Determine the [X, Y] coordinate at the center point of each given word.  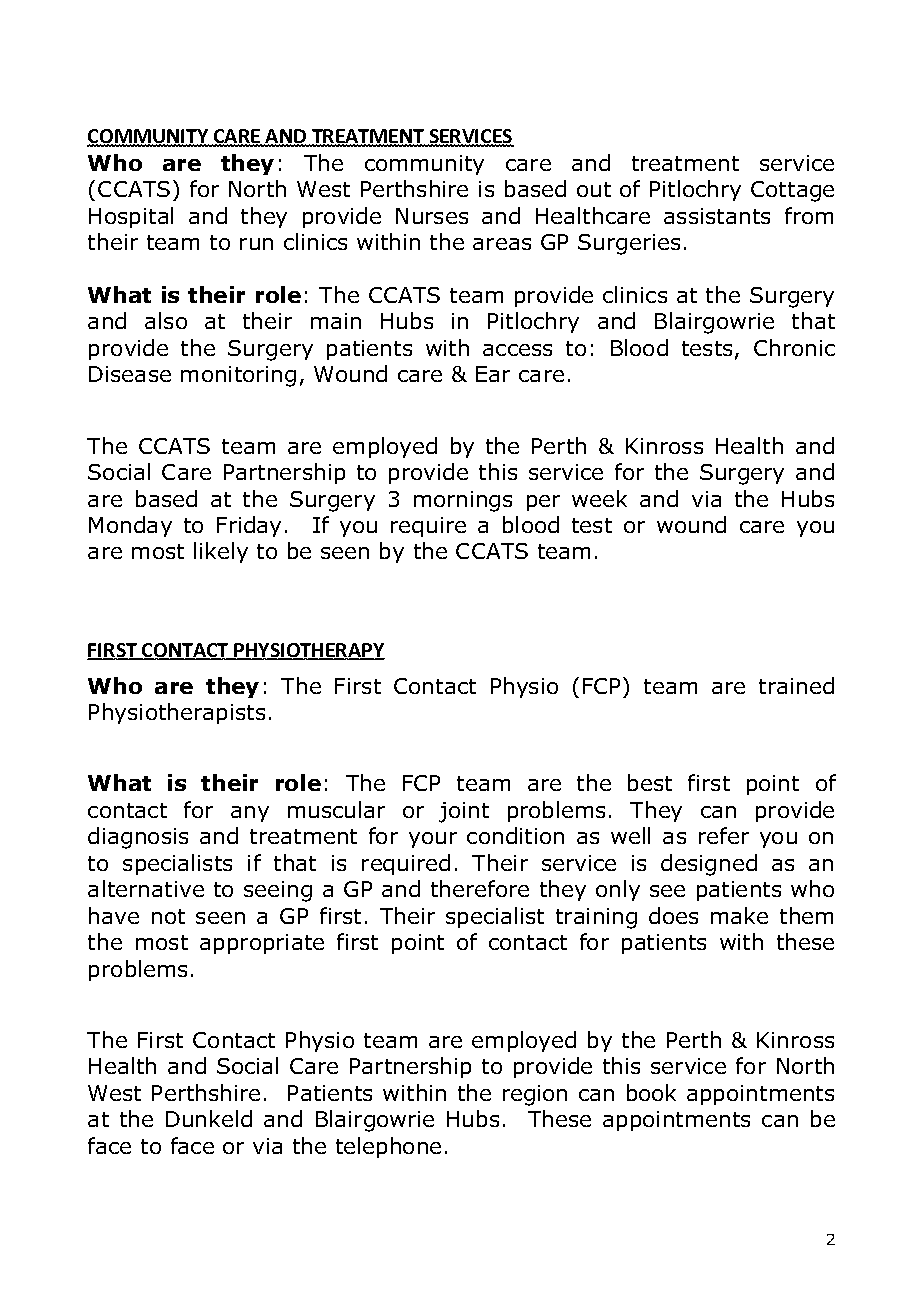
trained [796, 685]
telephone [388, 1147]
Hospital [131, 217]
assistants [717, 216]
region [535, 1095]
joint [464, 812]
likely [221, 552]
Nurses [432, 216]
